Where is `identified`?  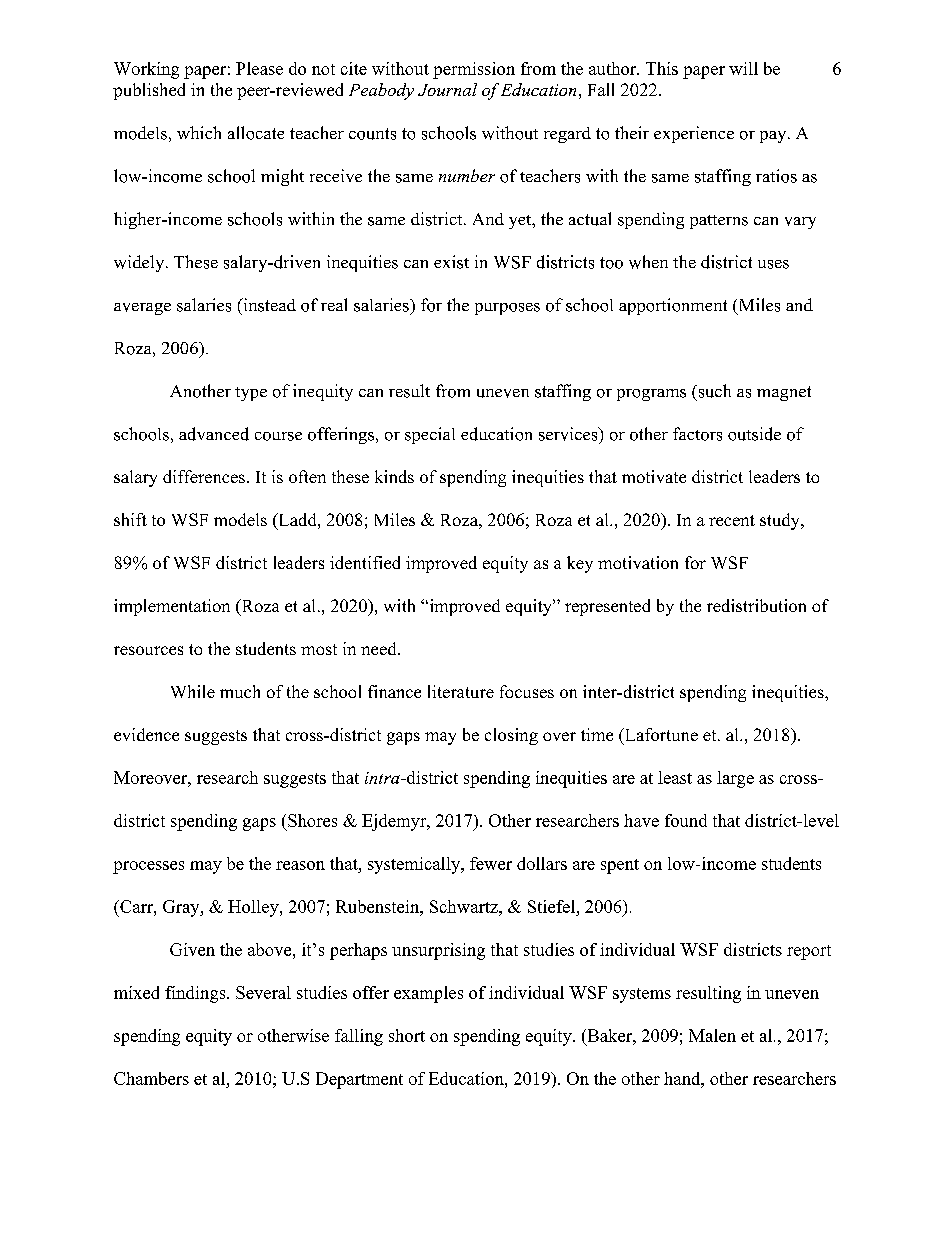
identified is located at coordinates (365, 562).
